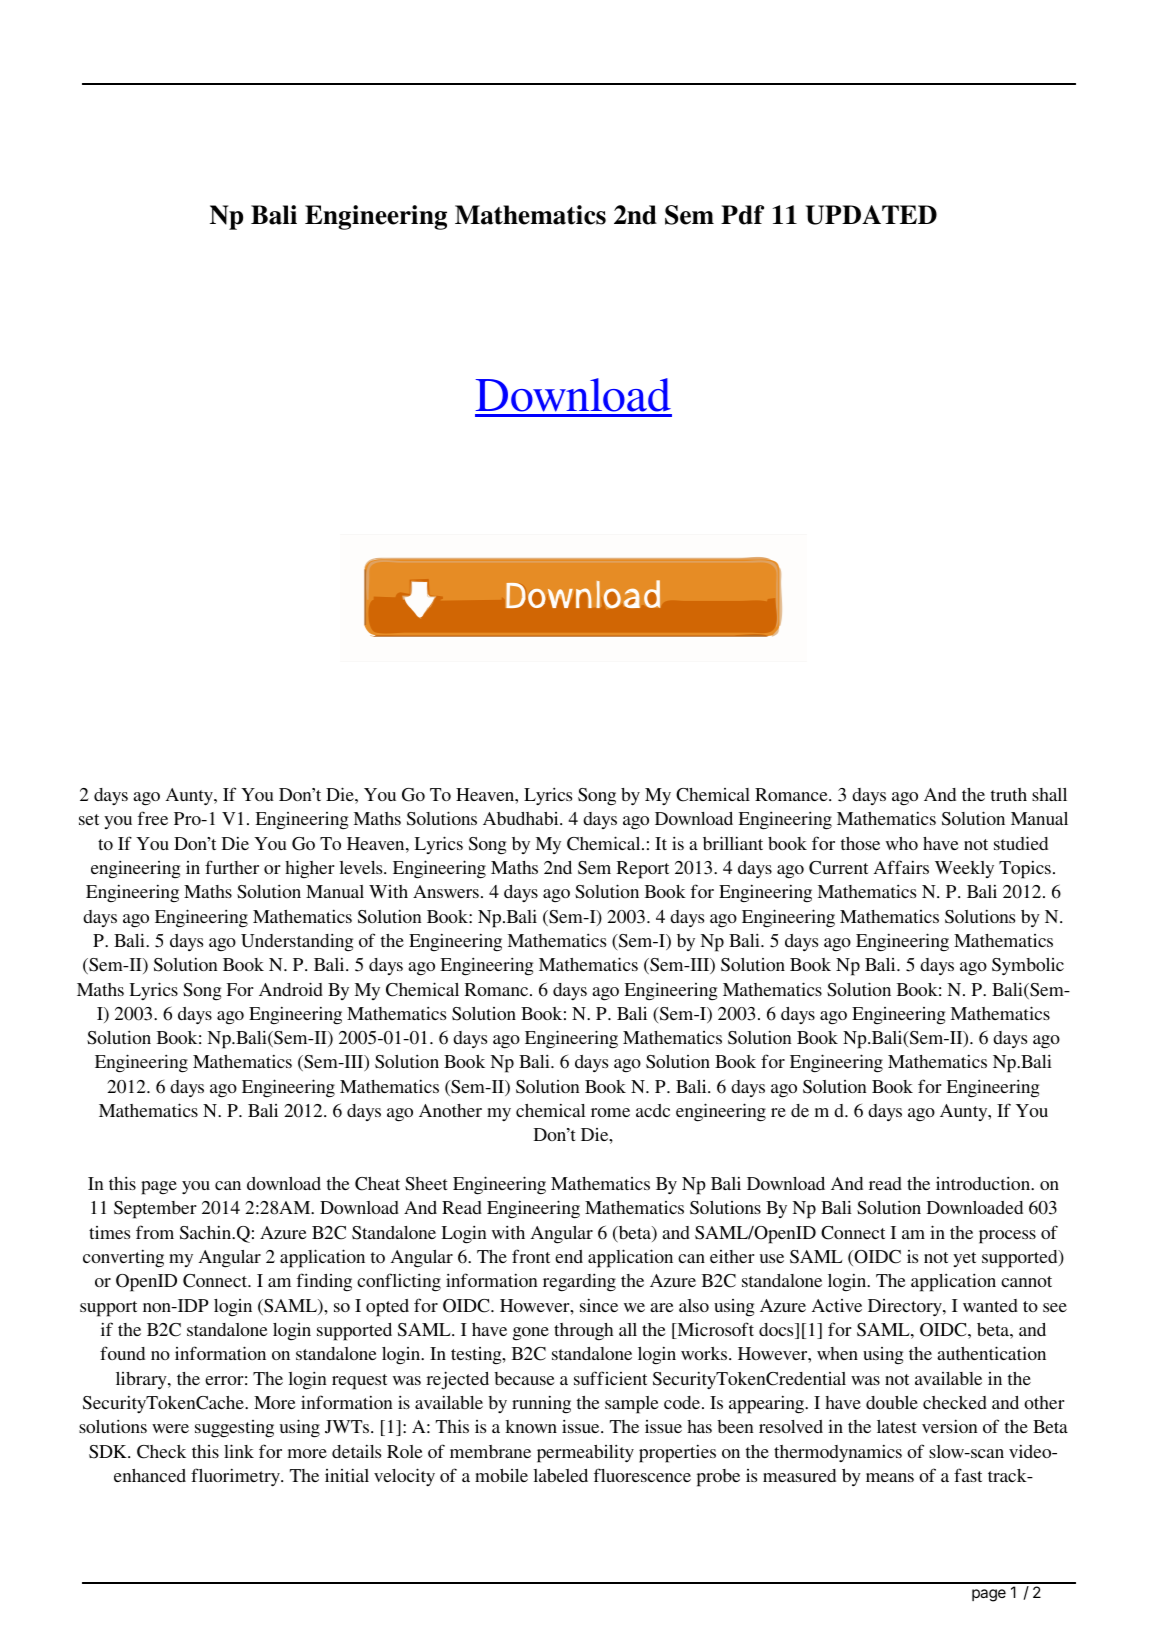 This document has width=1158, height=1638. What do you see at coordinates (742, 215) in the document?
I see `Pdf` at bounding box center [742, 215].
